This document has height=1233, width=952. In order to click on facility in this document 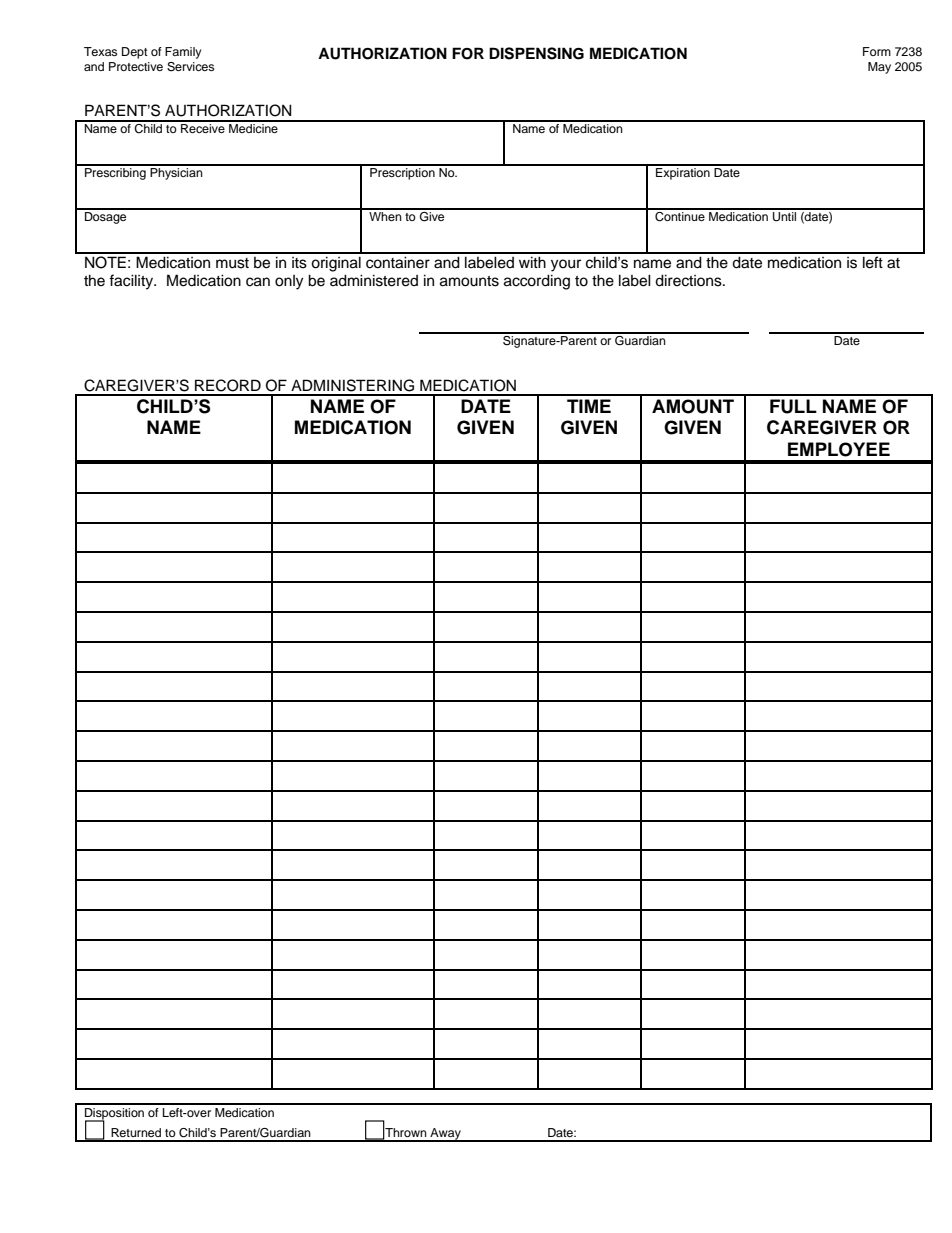, I will do `click(132, 282)`.
